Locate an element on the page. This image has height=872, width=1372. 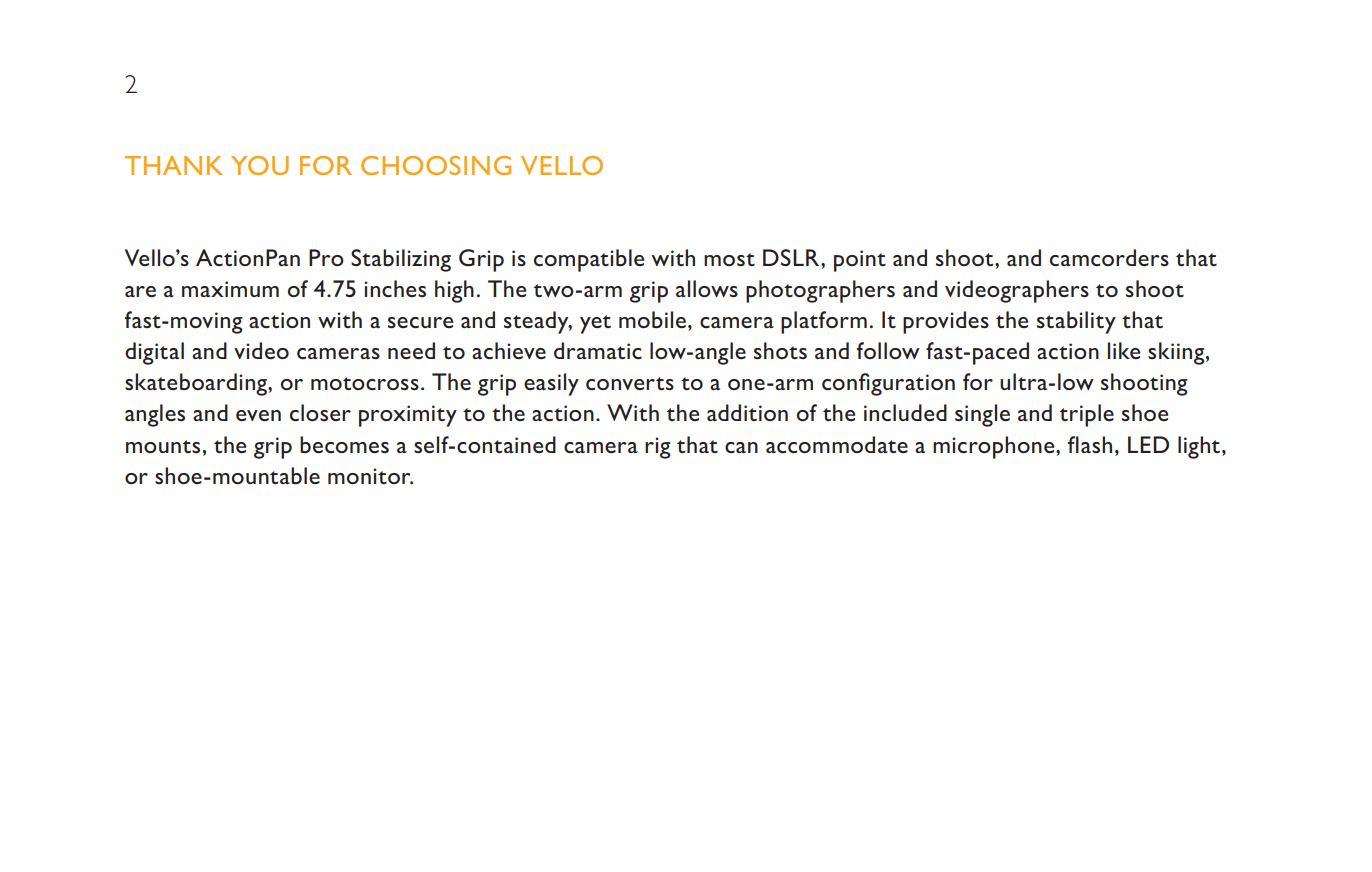
secure is located at coordinates (420, 323).
